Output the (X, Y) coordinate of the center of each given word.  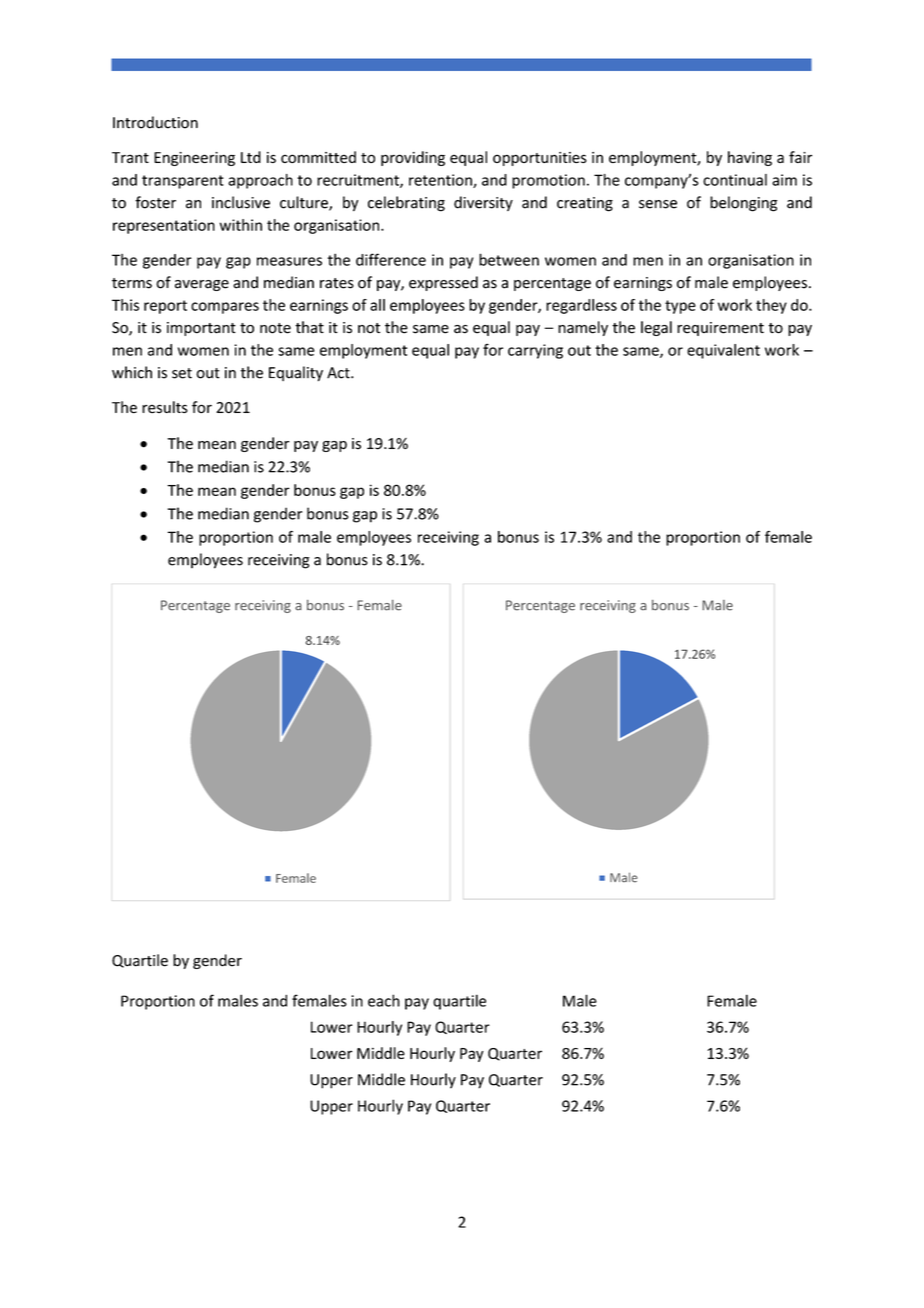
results (165, 407)
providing (413, 158)
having (750, 158)
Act (339, 373)
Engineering (194, 159)
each (384, 1000)
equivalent (723, 351)
